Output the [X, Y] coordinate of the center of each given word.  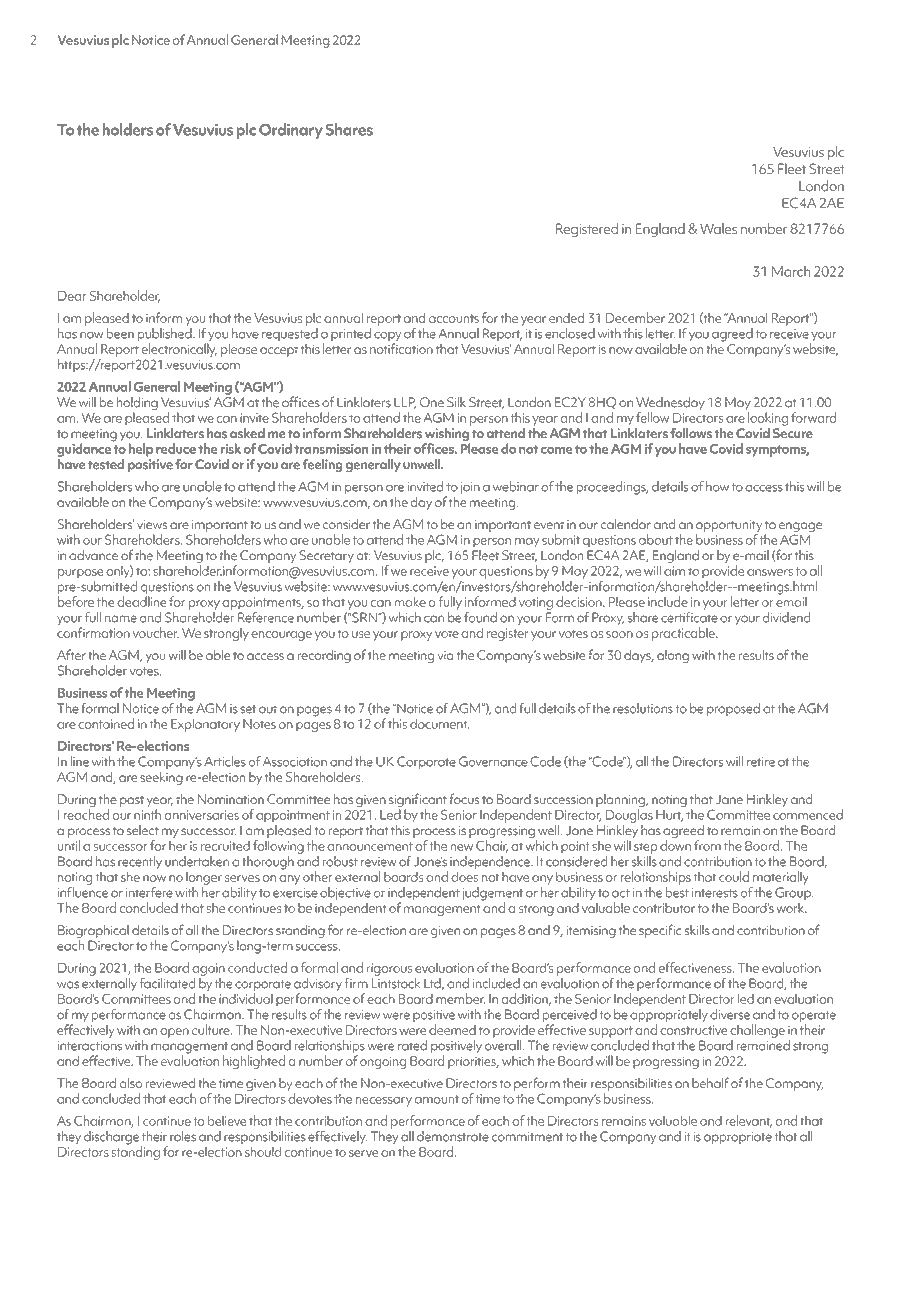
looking [768, 419]
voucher [156, 632]
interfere [149, 892]
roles [183, 1136]
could [734, 876]
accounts [454, 318]
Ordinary [291, 131]
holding [137, 405]
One [432, 402]
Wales [718, 228]
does [464, 876]
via [445, 655]
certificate [689, 616]
